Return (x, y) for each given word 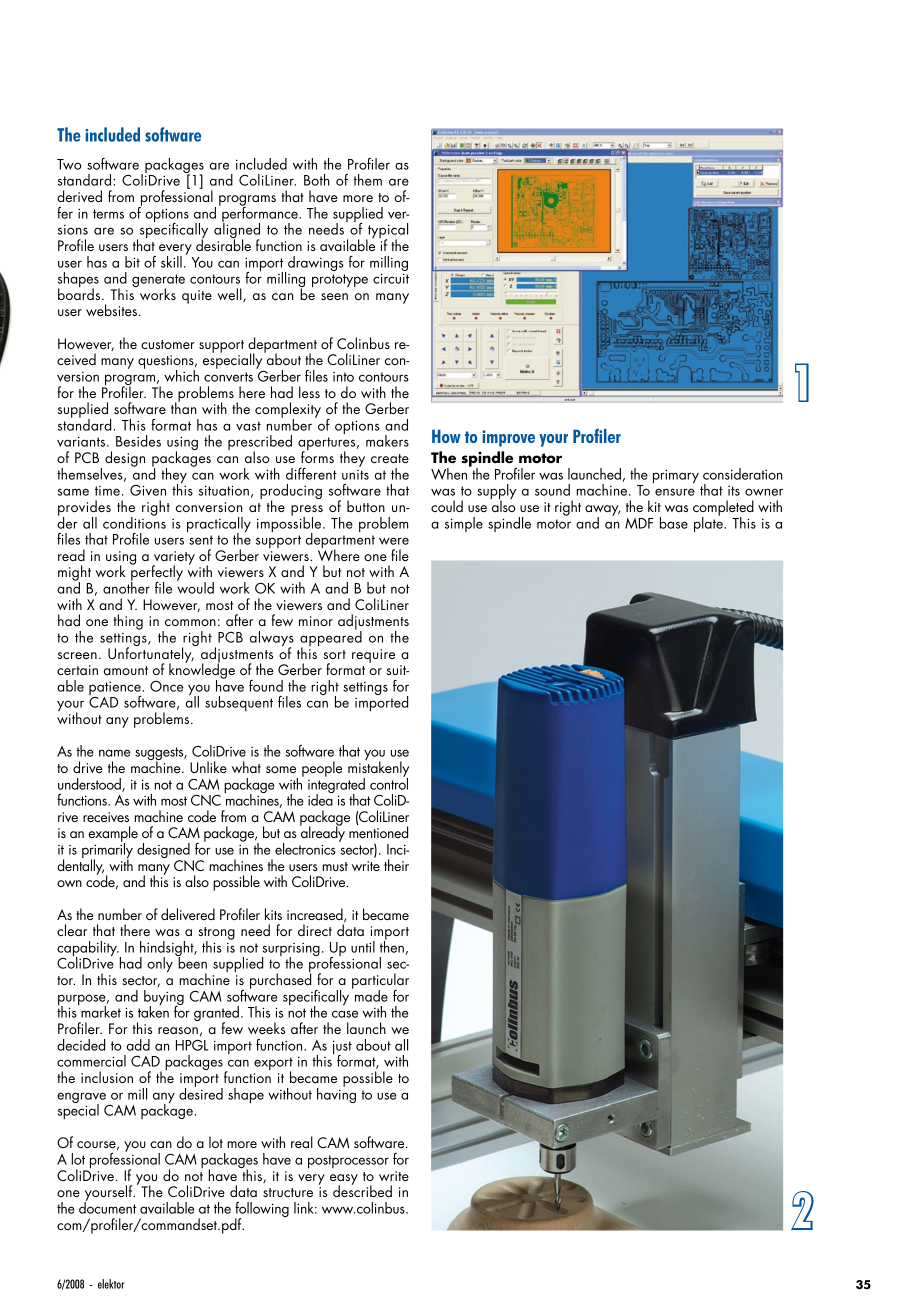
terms (108, 214)
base (674, 523)
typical (387, 232)
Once (166, 686)
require (373, 656)
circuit (391, 278)
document (107, 1207)
